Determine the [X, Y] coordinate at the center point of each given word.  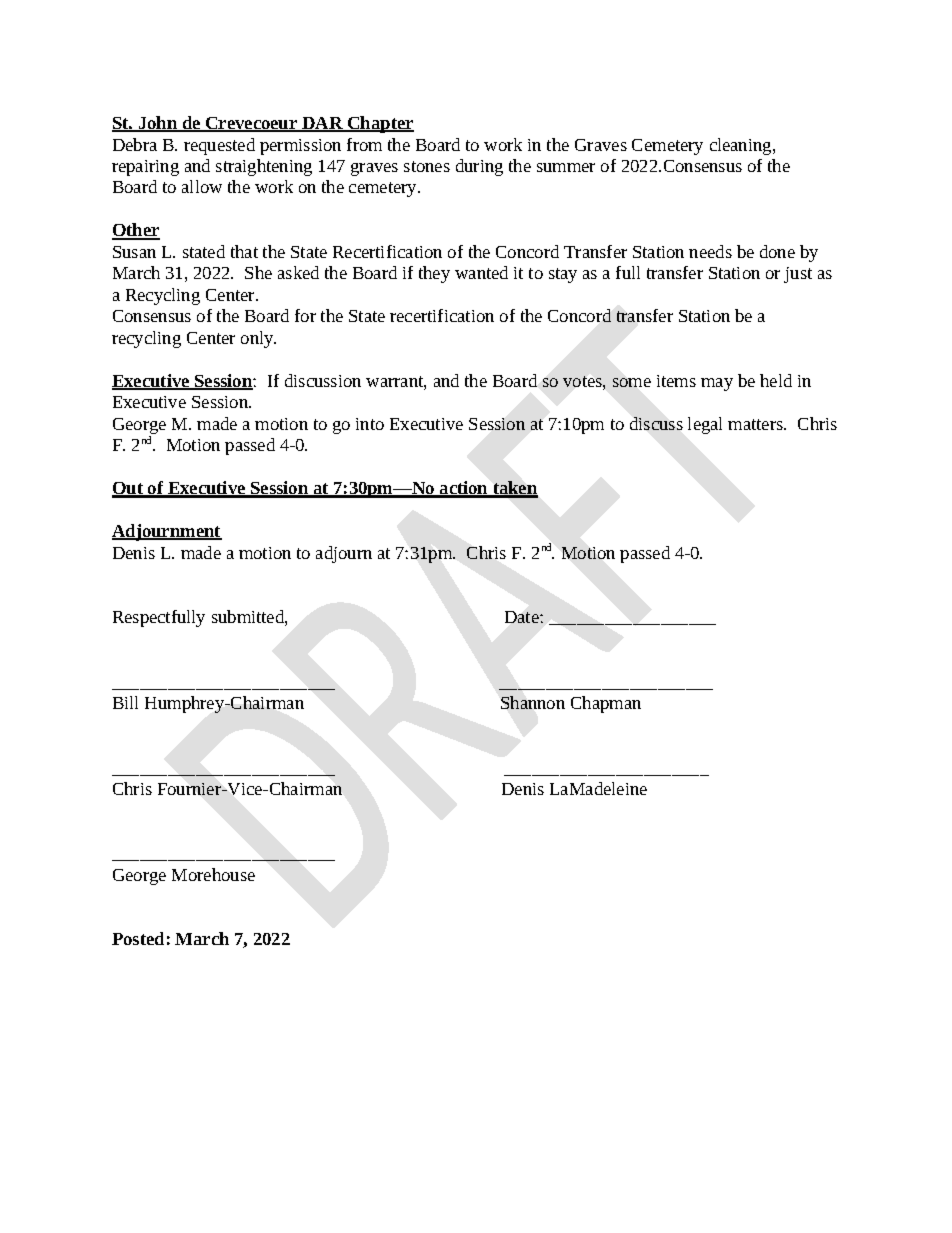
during [479, 167]
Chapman [606, 704]
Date [523, 617]
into [370, 424]
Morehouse [213, 874]
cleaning [742, 146]
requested [219, 146]
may [717, 384]
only [258, 339]
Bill [125, 702]
